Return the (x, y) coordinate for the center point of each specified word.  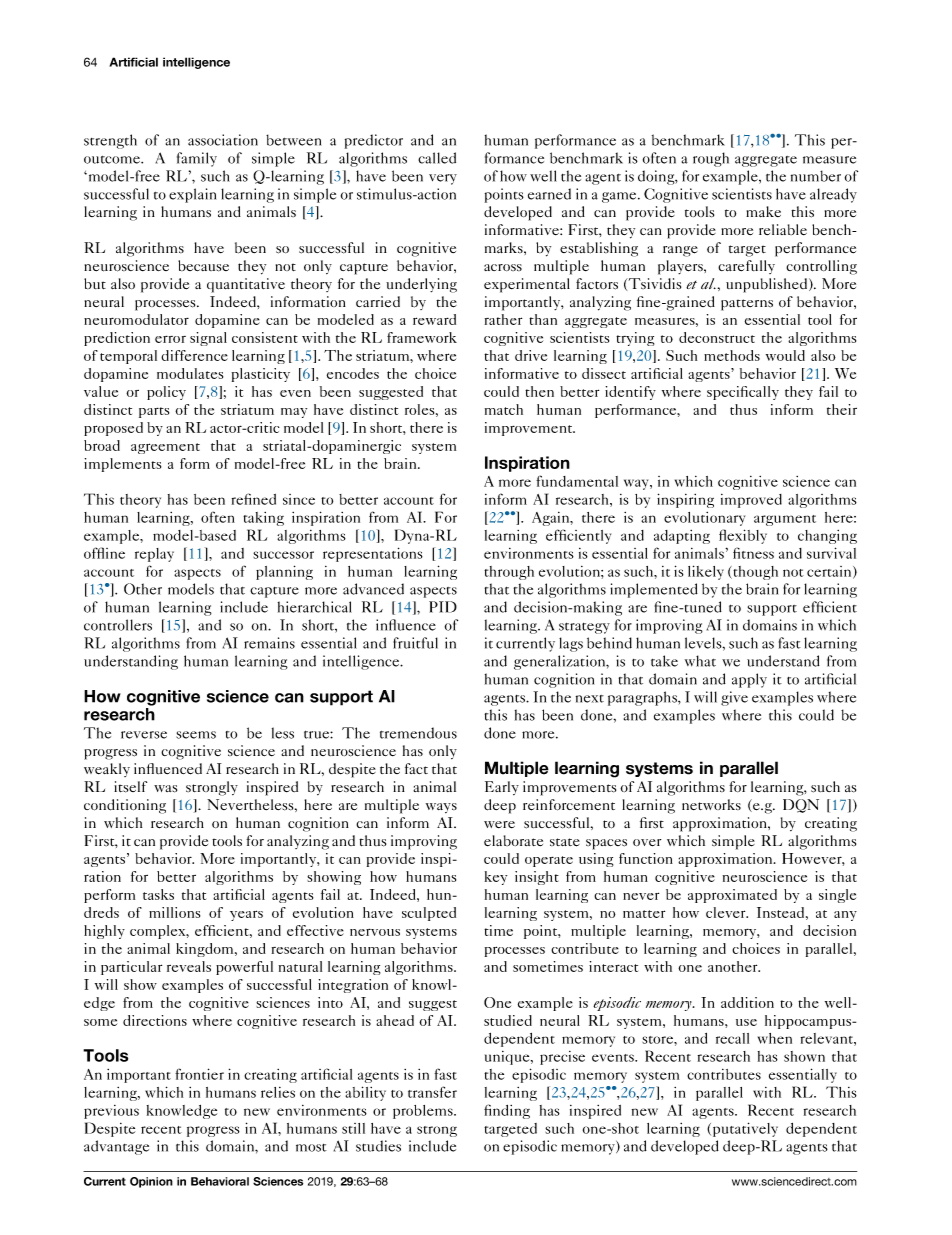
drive (531, 355)
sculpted (429, 914)
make (763, 211)
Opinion (151, 1182)
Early (502, 788)
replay (154, 555)
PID (443, 607)
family (197, 159)
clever (727, 912)
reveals (189, 966)
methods (732, 355)
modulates (190, 373)
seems (196, 735)
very (443, 179)
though (754, 573)
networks (711, 804)
